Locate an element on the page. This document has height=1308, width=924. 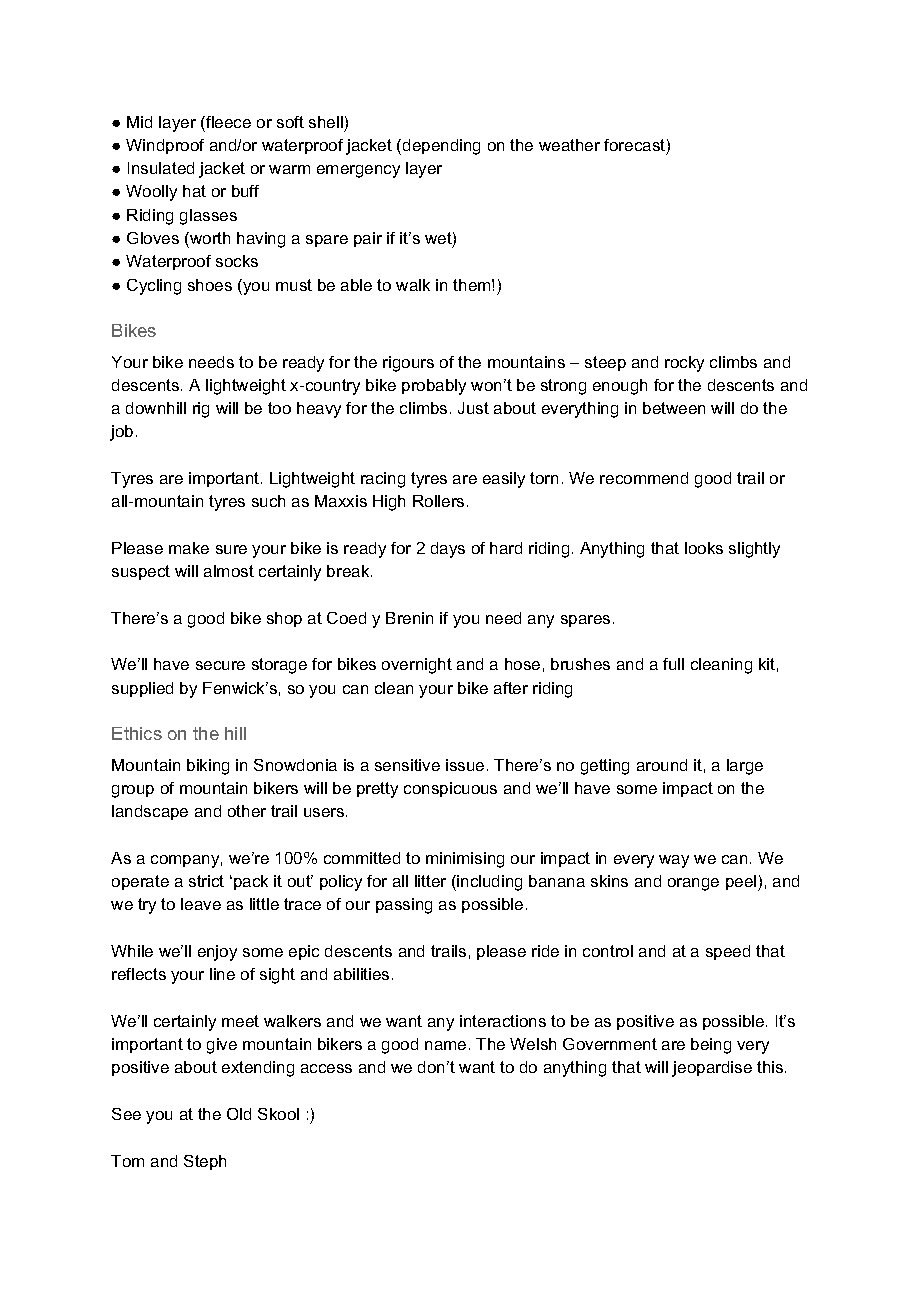
shoes is located at coordinates (210, 285).
